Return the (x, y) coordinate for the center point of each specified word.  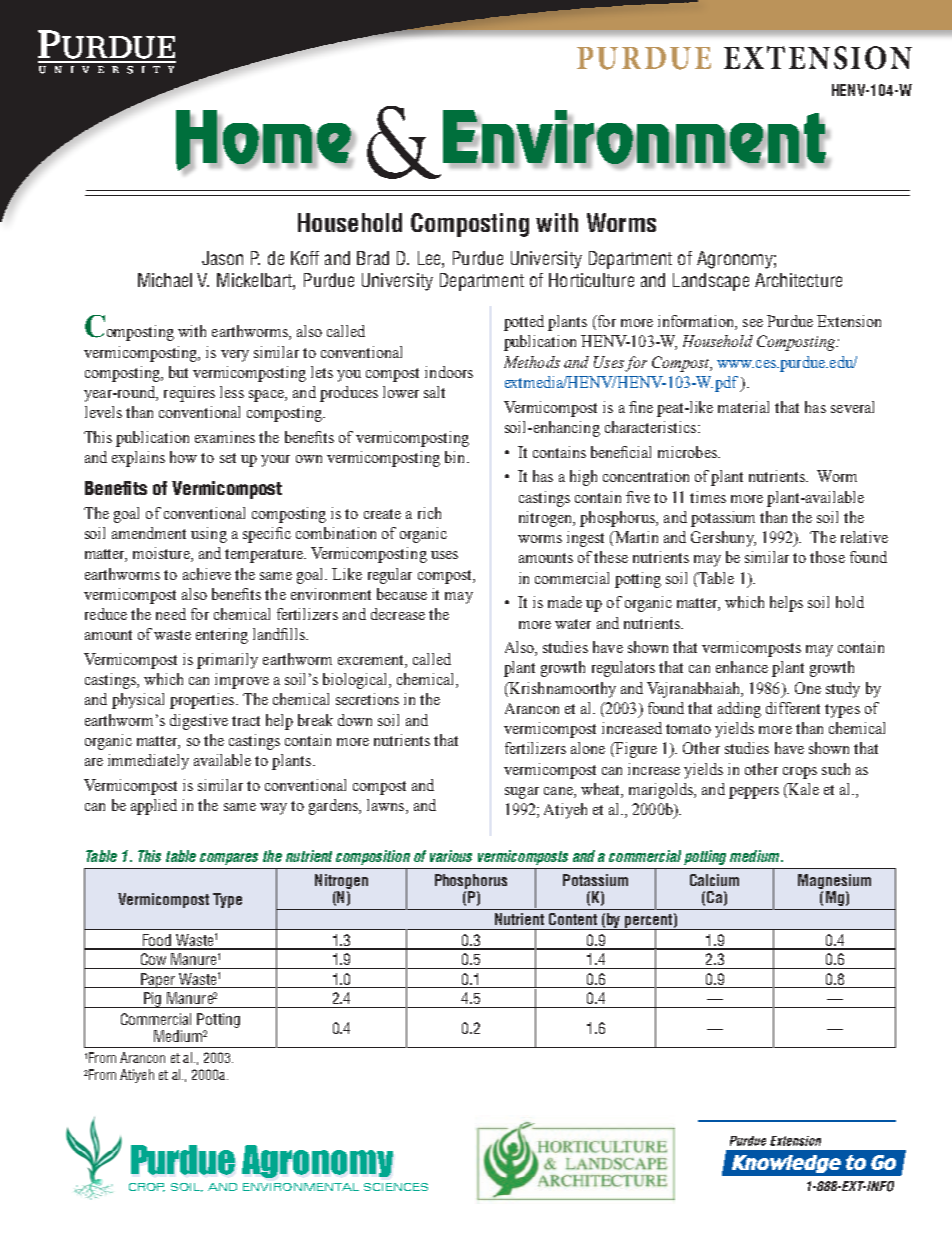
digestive (199, 722)
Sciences (396, 1187)
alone (588, 748)
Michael (165, 280)
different (793, 708)
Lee (430, 258)
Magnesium (834, 883)
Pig (153, 1000)
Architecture (798, 280)
